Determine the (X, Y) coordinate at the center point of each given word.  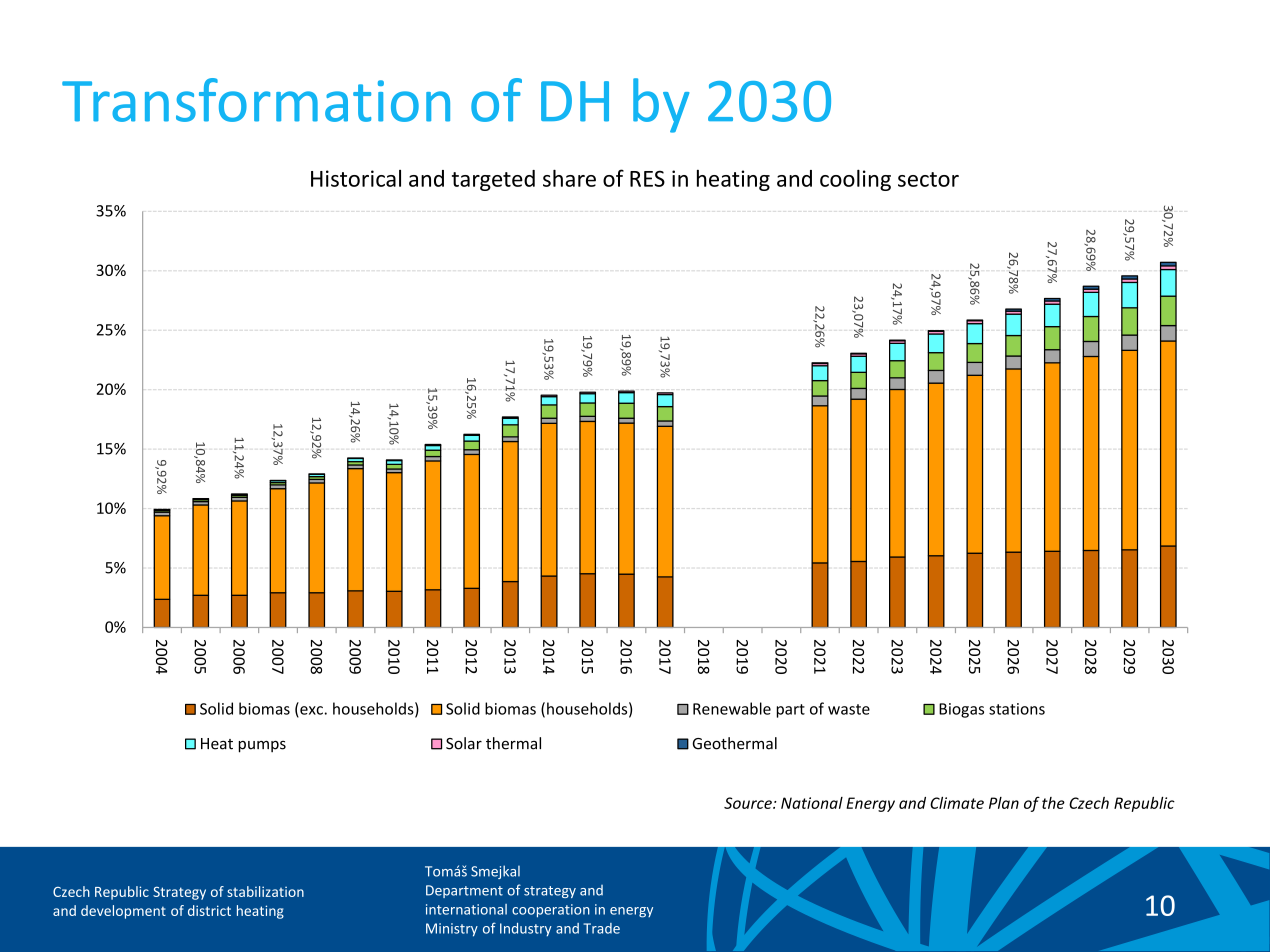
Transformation (256, 100)
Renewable (732, 708)
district (209, 910)
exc (310, 711)
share (569, 178)
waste (849, 709)
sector (928, 179)
